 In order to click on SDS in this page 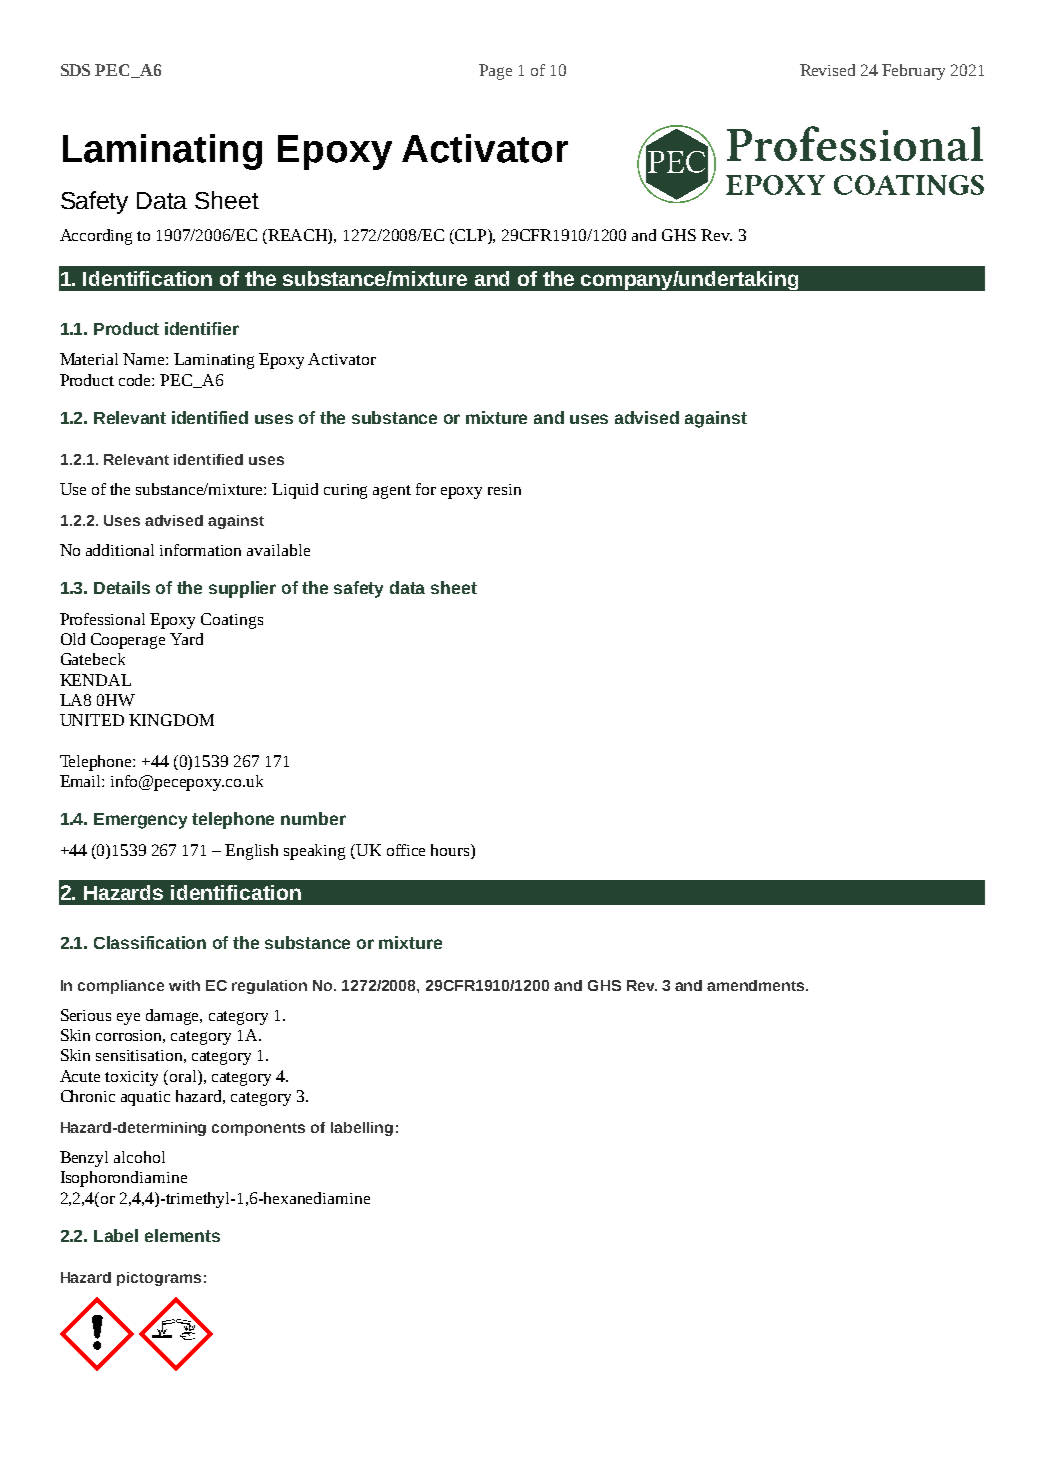, I will do `click(75, 70)`.
